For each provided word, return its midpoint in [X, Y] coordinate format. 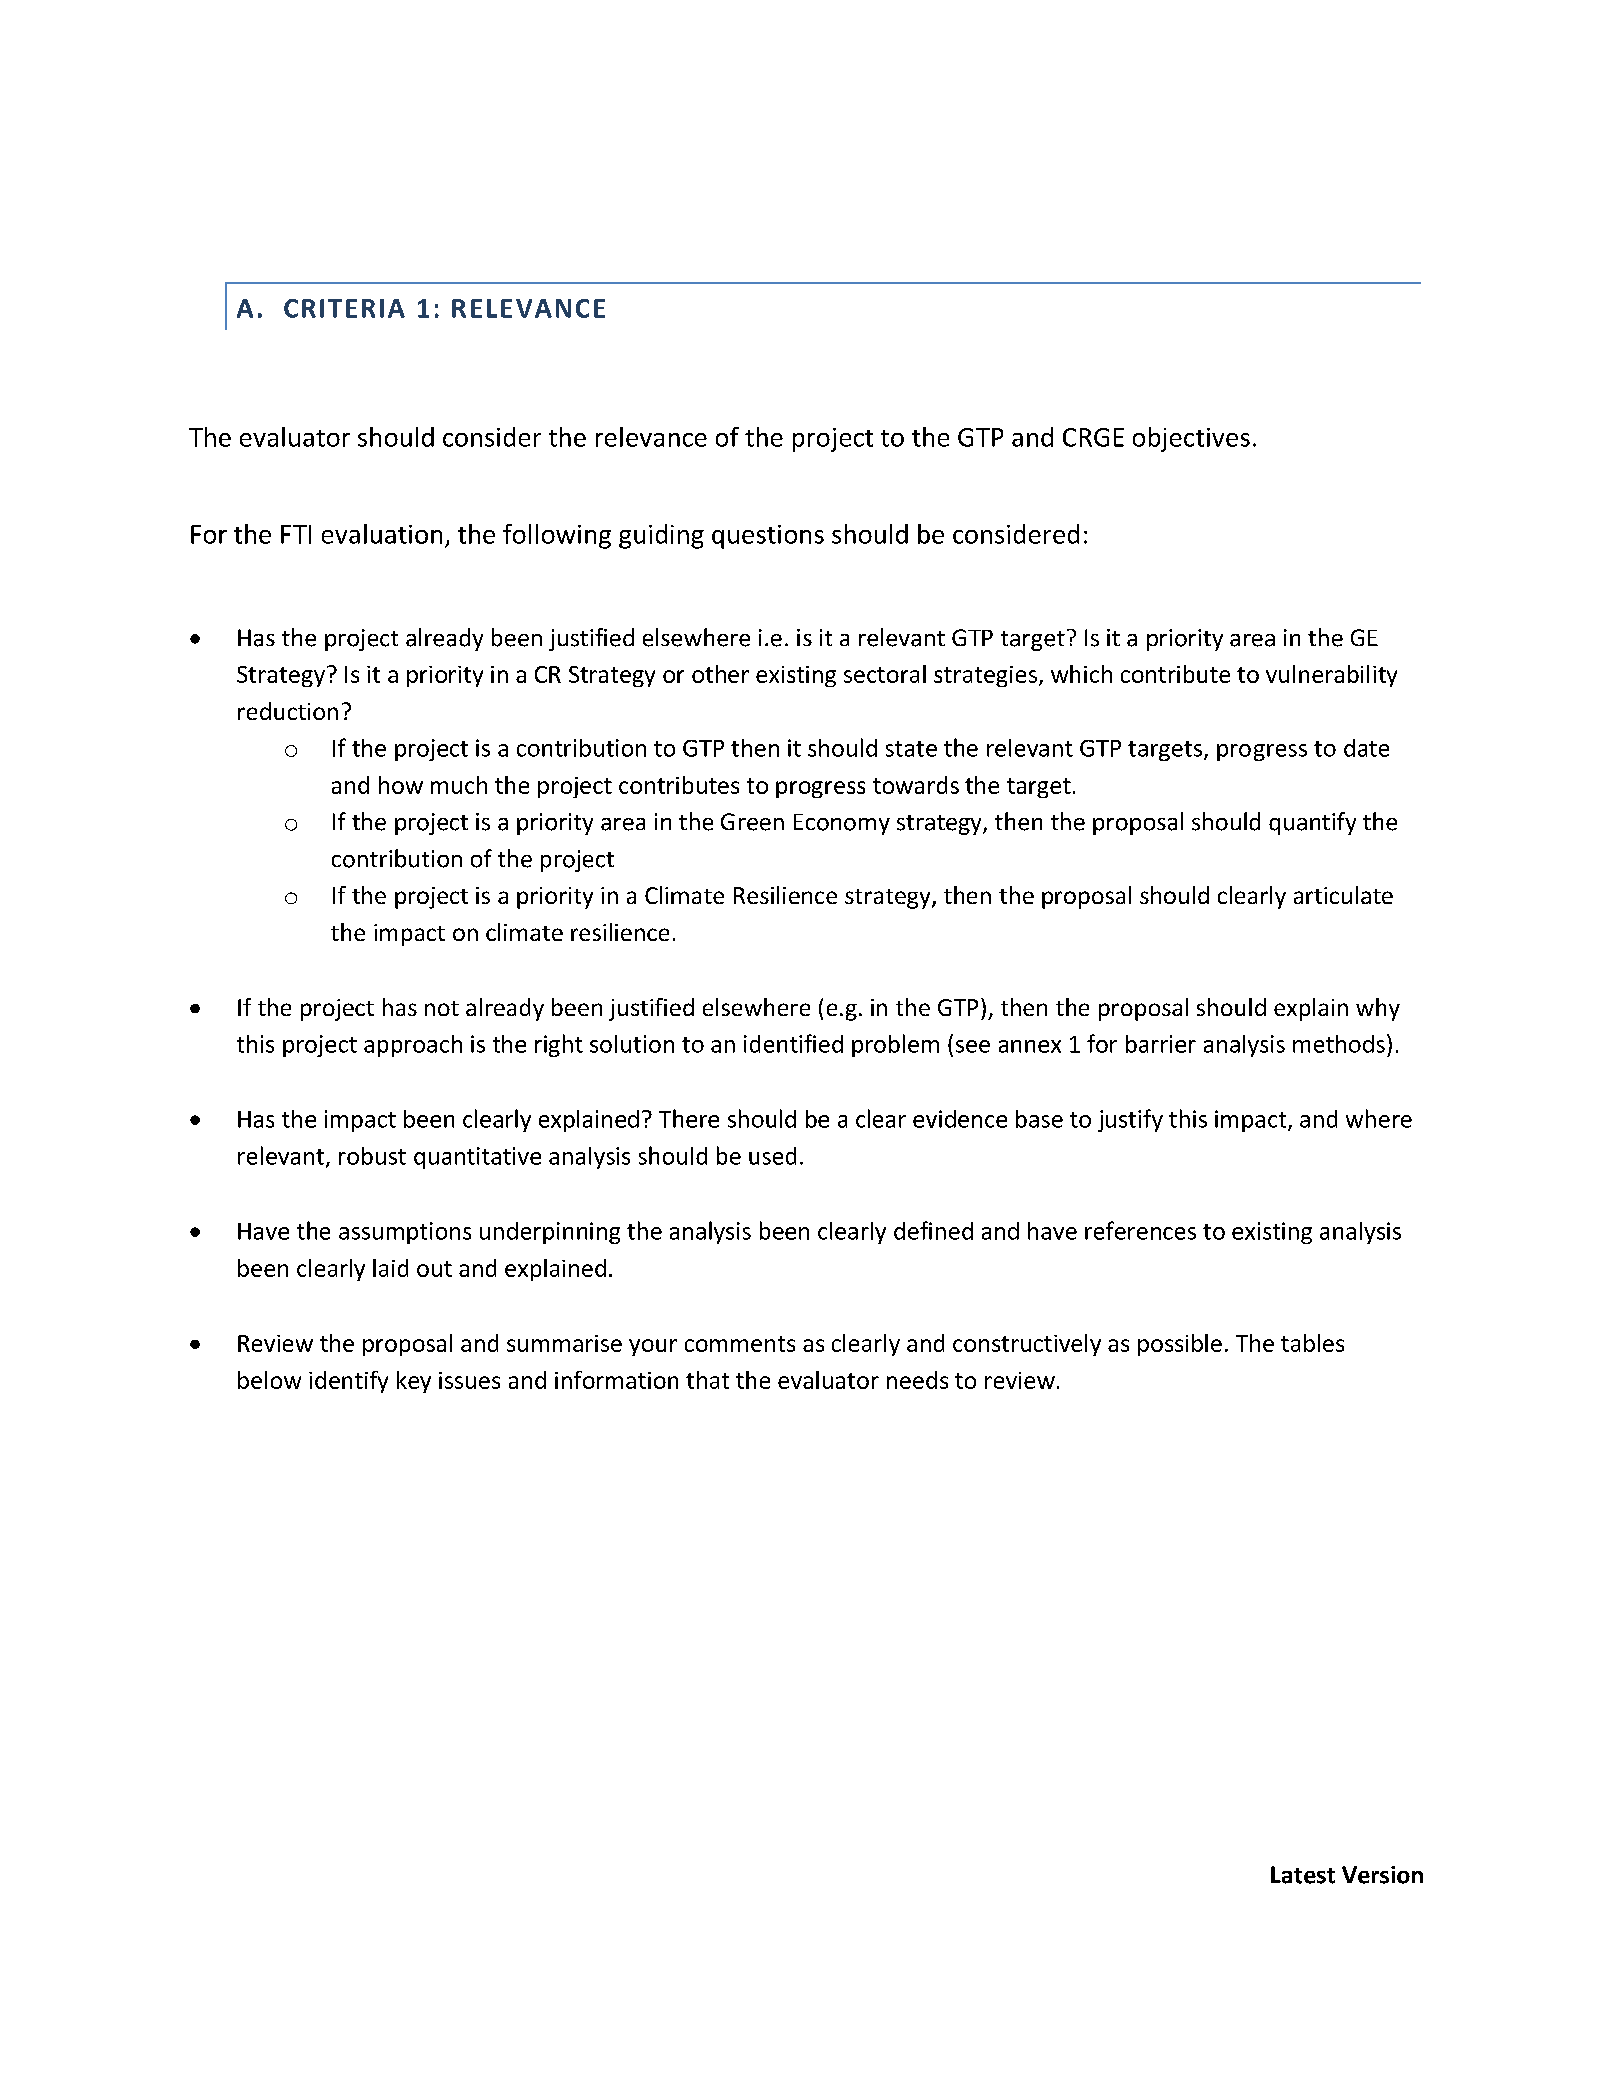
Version [1382, 1875]
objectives [1191, 439]
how [401, 785]
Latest [1303, 1875]
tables [1312, 1343]
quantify [1312, 823]
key [414, 1382]
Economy [842, 824]
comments [740, 1344]
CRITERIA [344, 308]
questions [768, 537]
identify [348, 1382]
